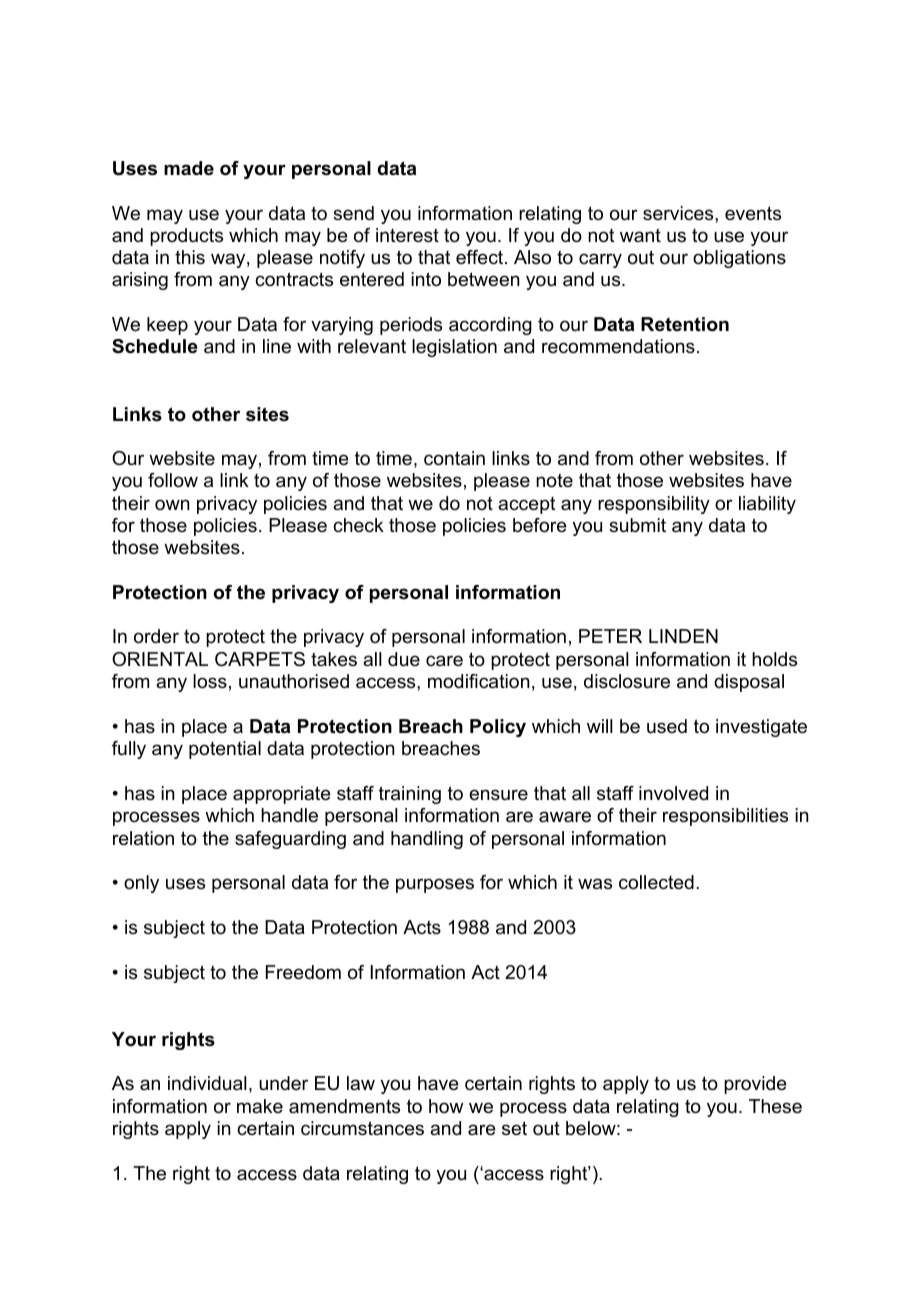 The image size is (924, 1308). What do you see at coordinates (444, 660) in the screenshot?
I see `care` at bounding box center [444, 660].
